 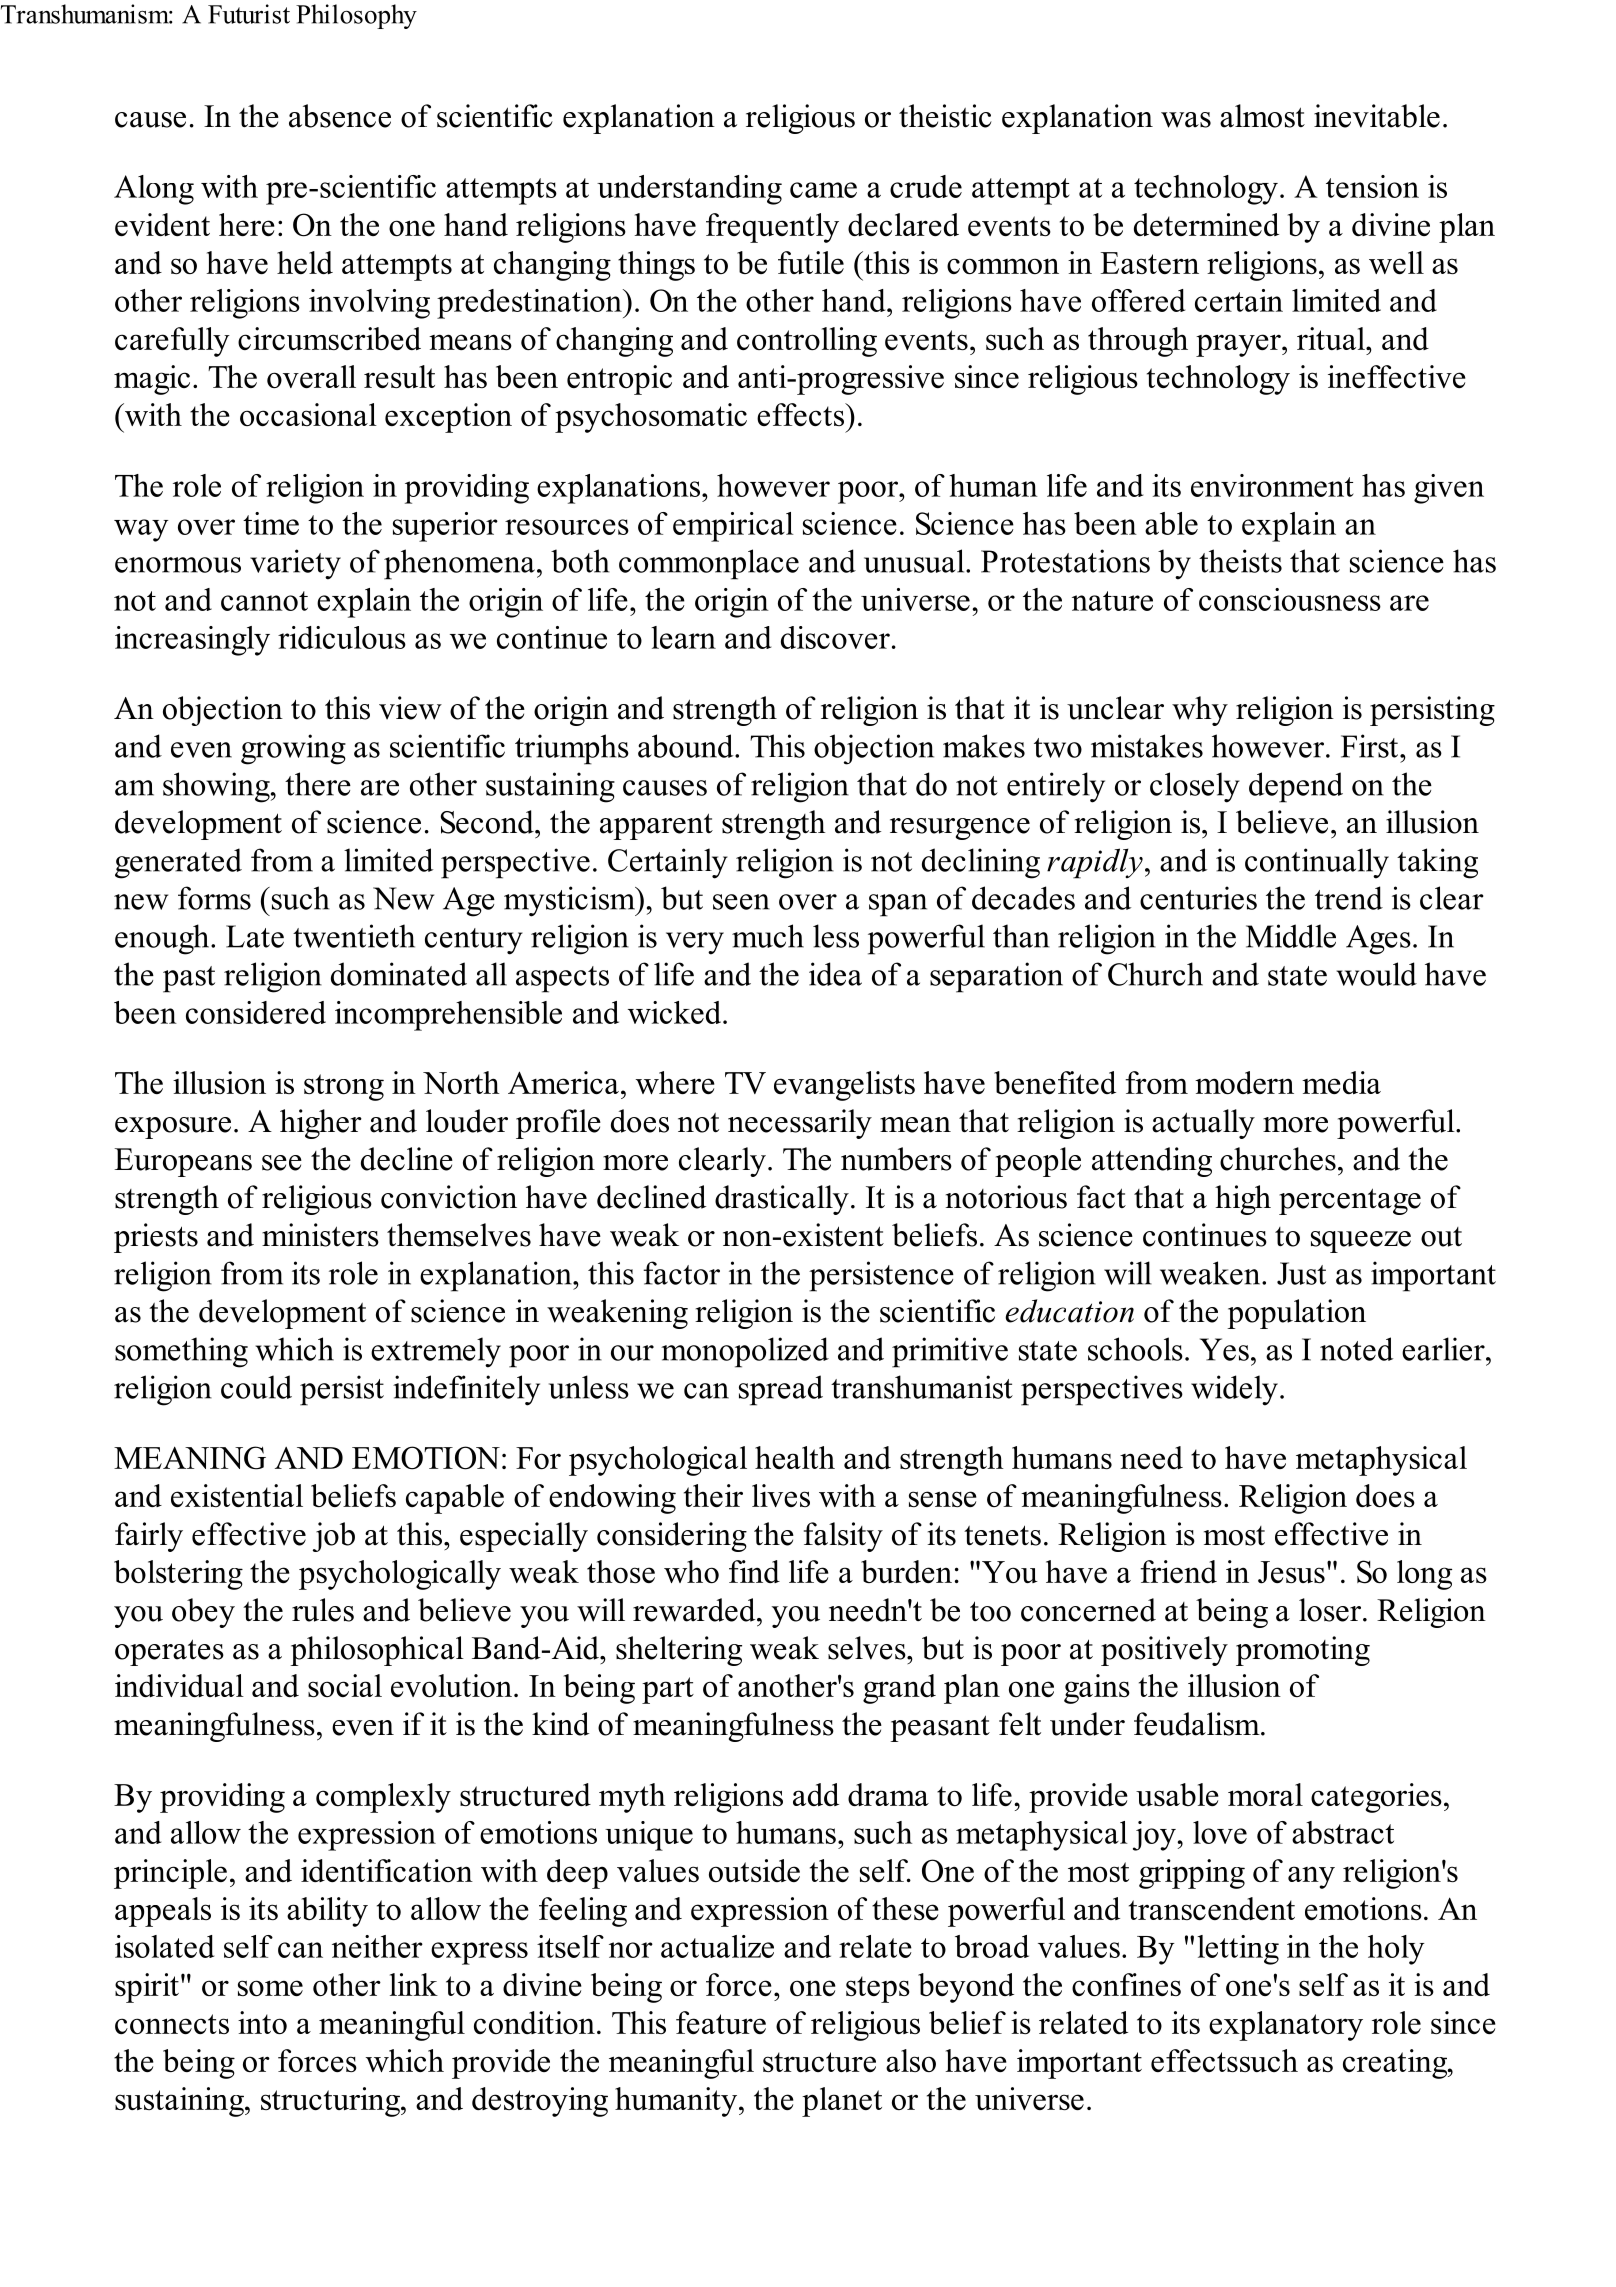 What do you see at coordinates (1291, 1572) in the screenshot?
I see `Jesus` at bounding box center [1291, 1572].
